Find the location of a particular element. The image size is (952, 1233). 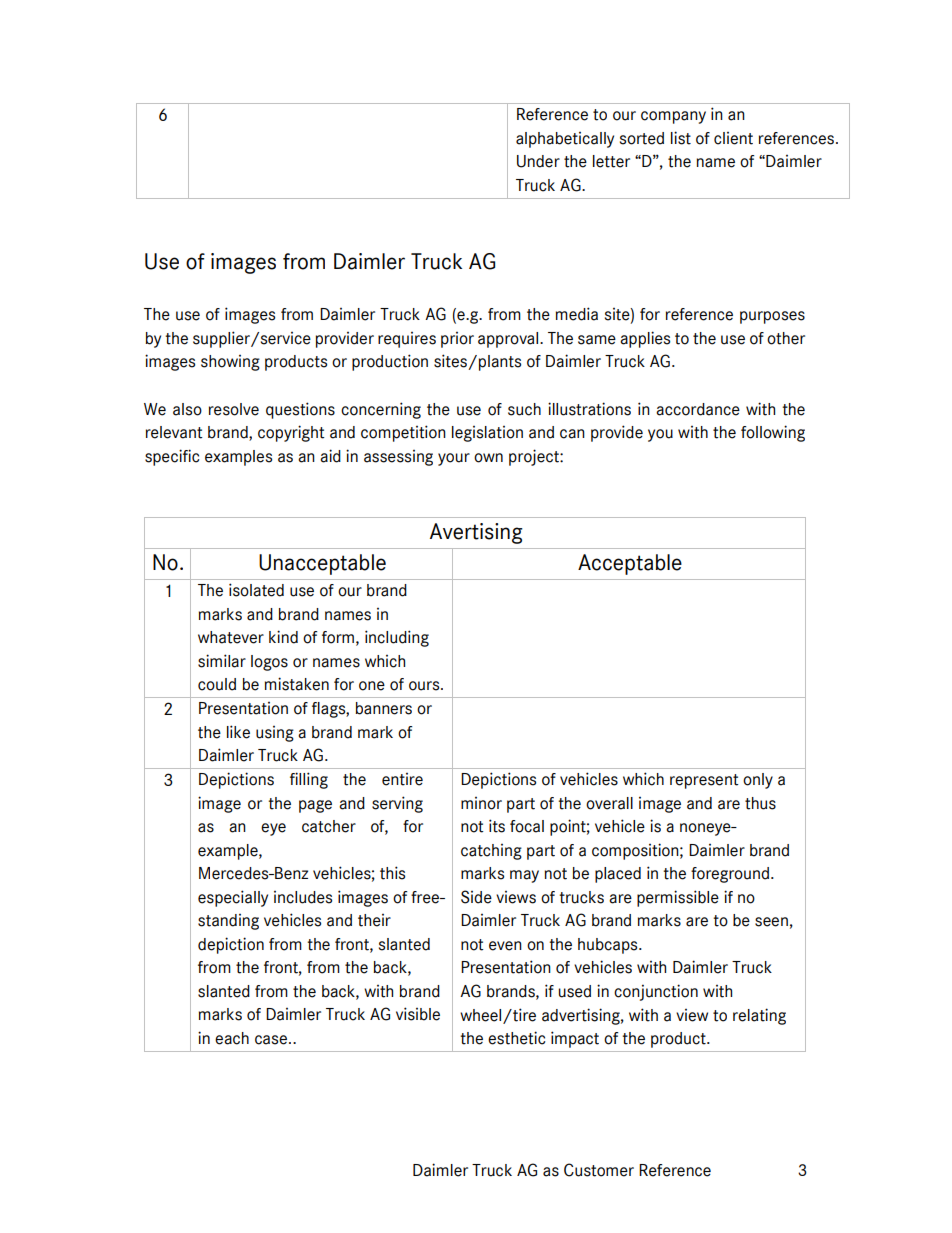

showing is located at coordinates (230, 363).
